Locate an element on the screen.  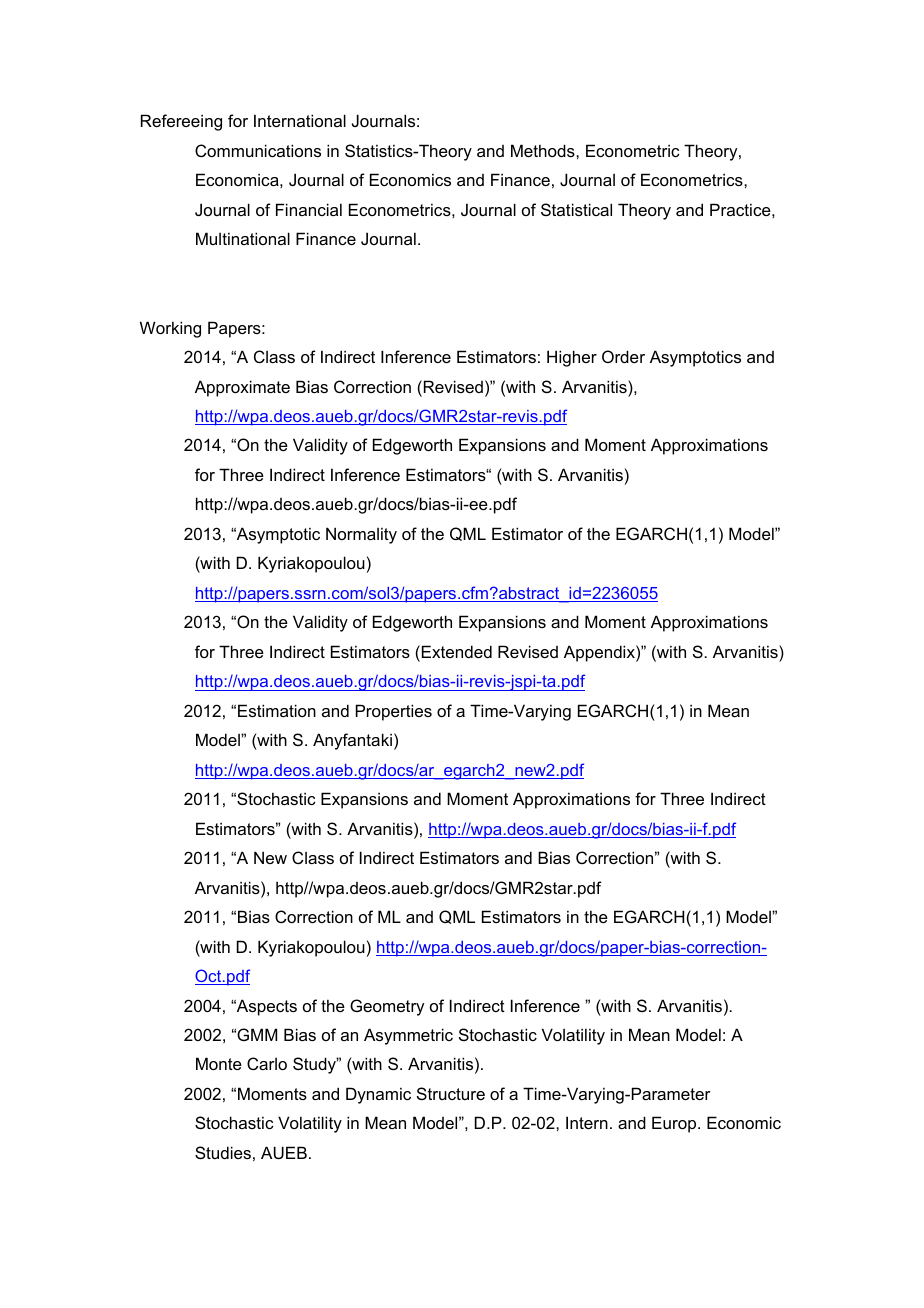
Statistical is located at coordinates (576, 209).
